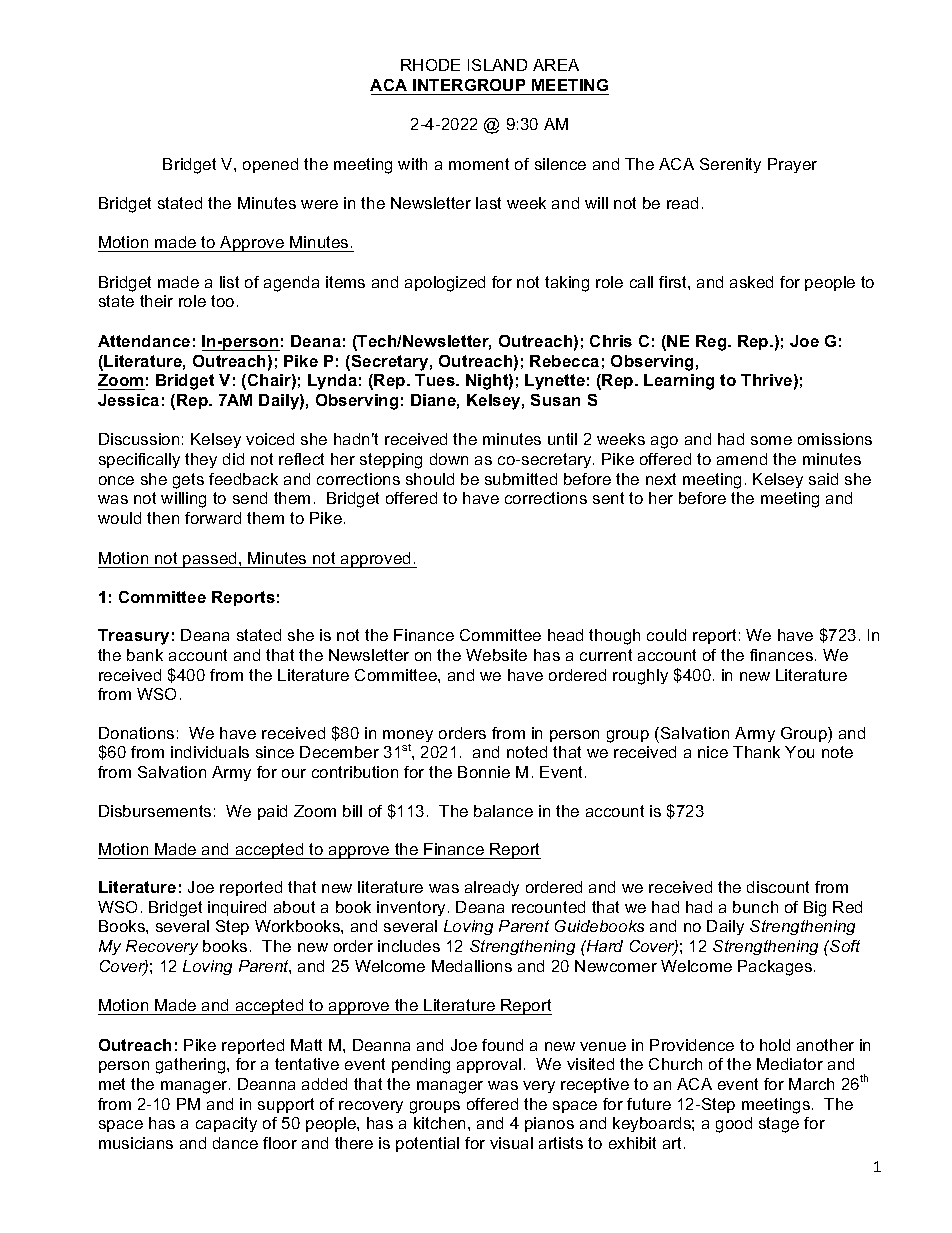  I want to click on individuals, so click(210, 752).
